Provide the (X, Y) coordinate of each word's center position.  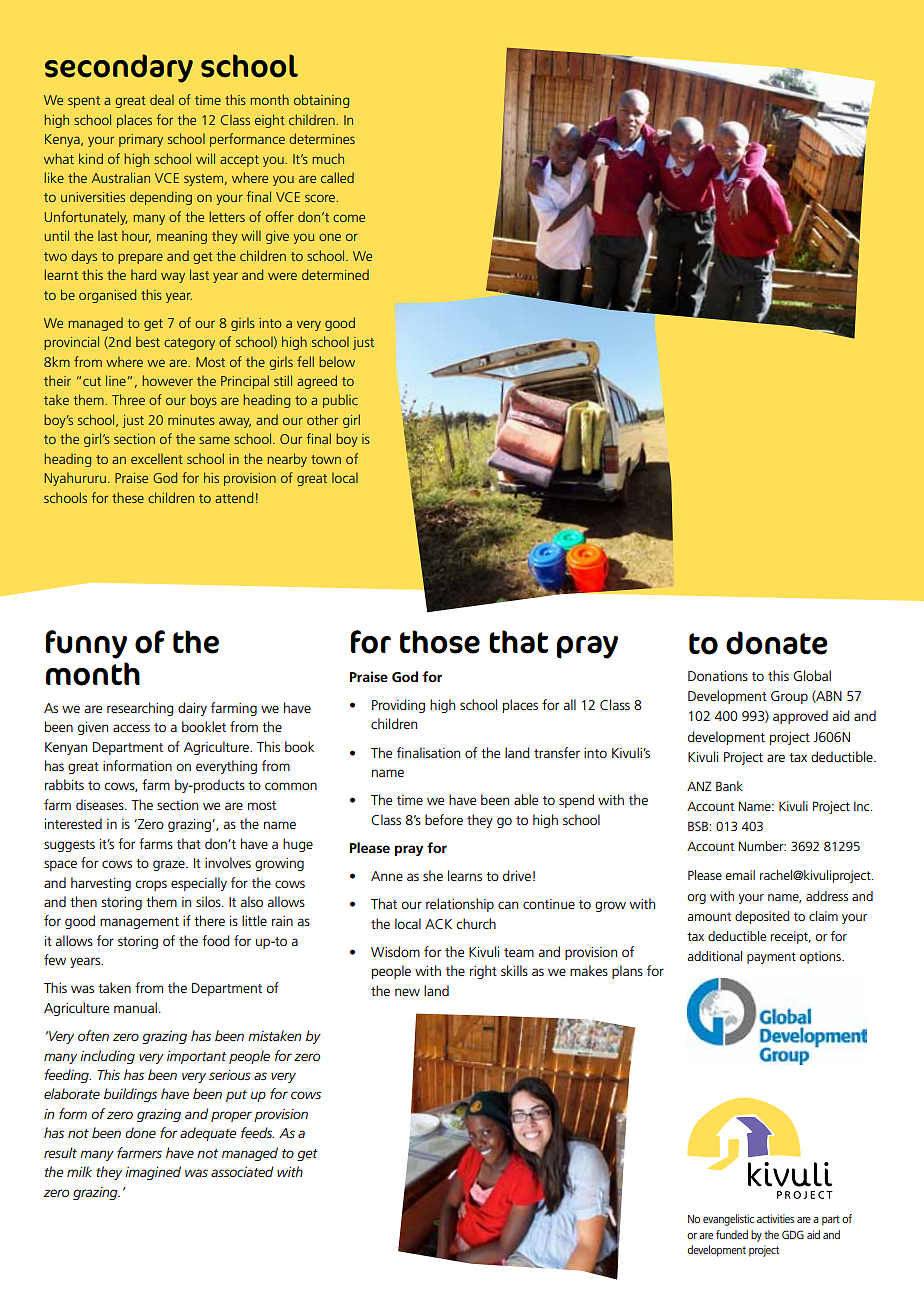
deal (162, 99)
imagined (153, 1173)
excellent (157, 459)
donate (777, 643)
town (326, 459)
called (337, 177)
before (444, 819)
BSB (698, 826)
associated (242, 1171)
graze (170, 865)
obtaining (321, 101)
